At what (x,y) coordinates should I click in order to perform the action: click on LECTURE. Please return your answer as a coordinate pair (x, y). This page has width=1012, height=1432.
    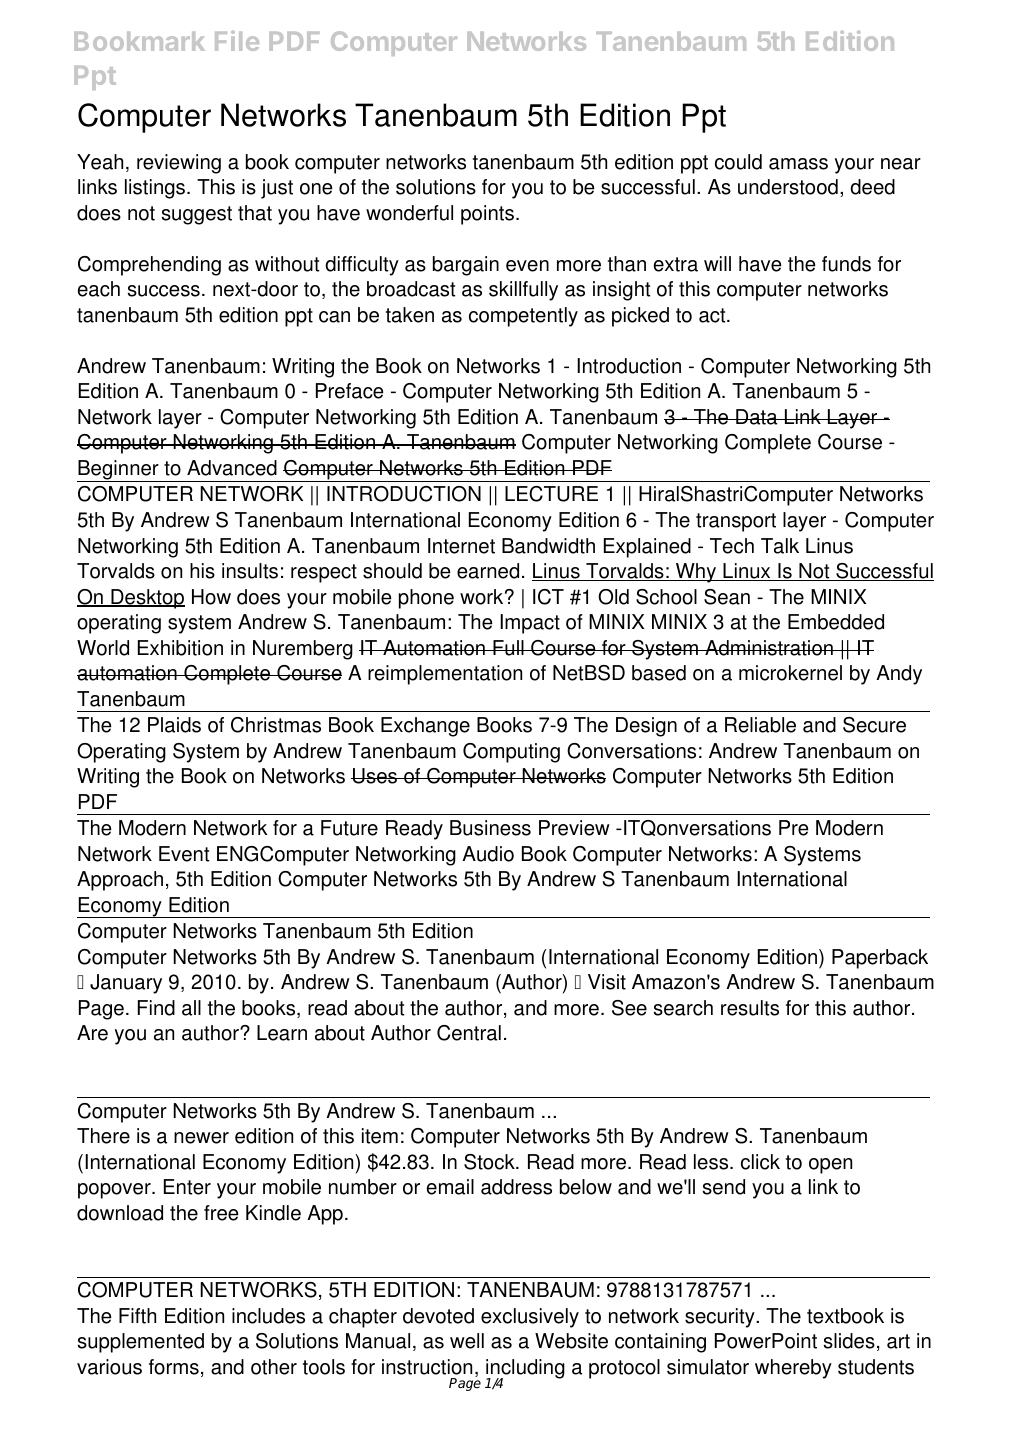
    Looking at the image, I should click on (551, 494).
